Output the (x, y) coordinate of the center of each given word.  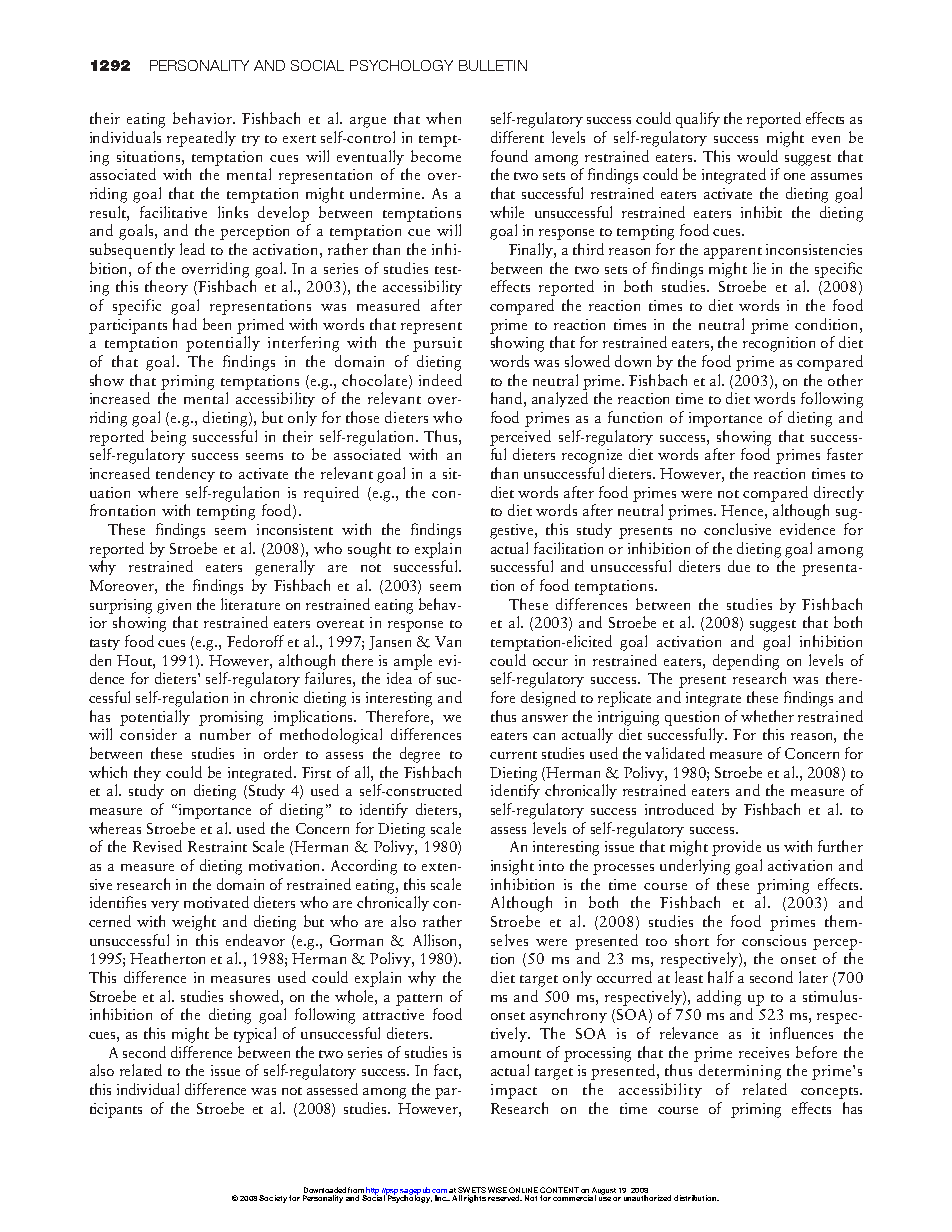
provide (736, 848)
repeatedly (201, 139)
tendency (185, 474)
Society (273, 1199)
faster (845, 454)
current (513, 755)
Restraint (217, 846)
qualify (698, 120)
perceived (520, 438)
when (443, 118)
